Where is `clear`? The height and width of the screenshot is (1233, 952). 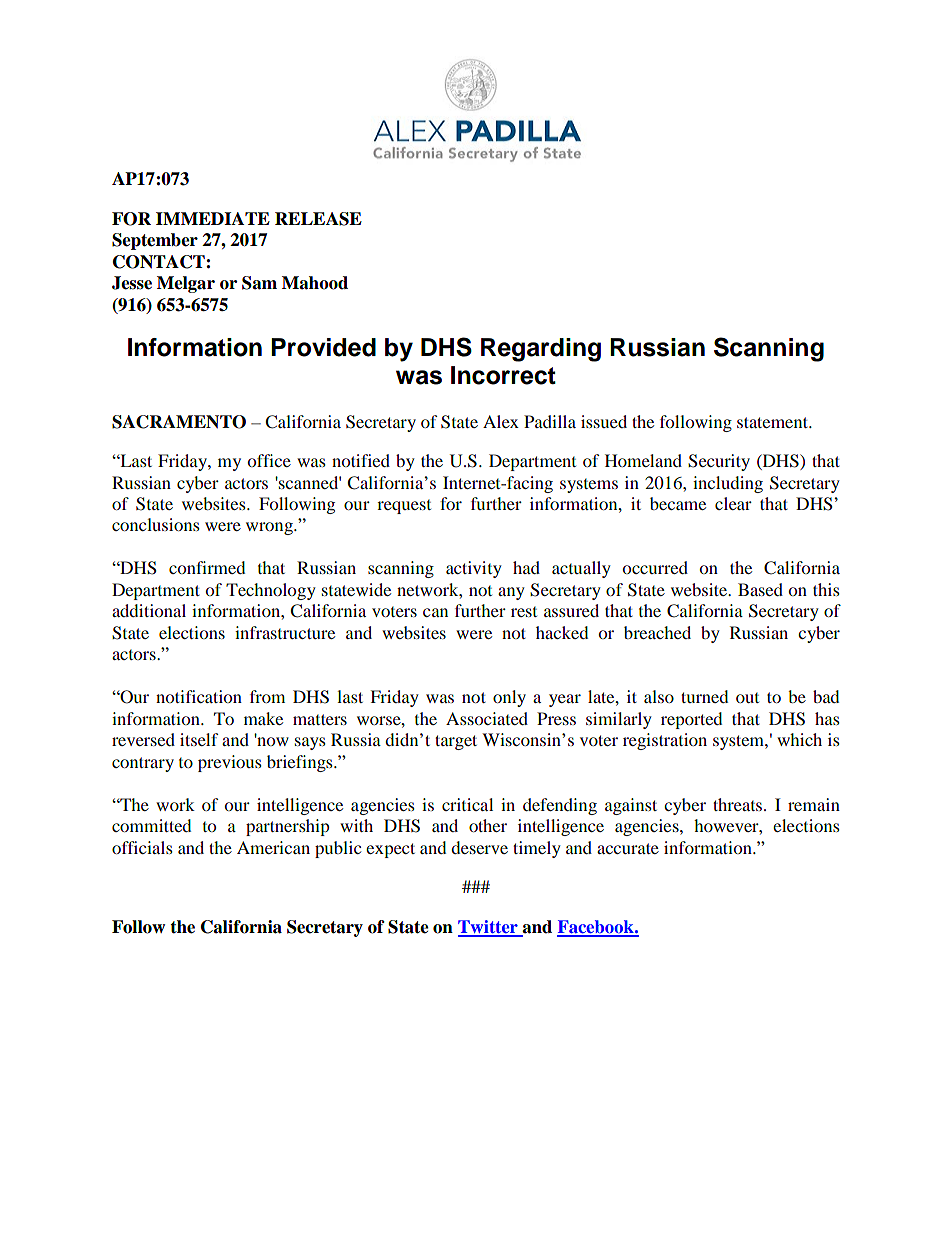 clear is located at coordinates (733, 503).
